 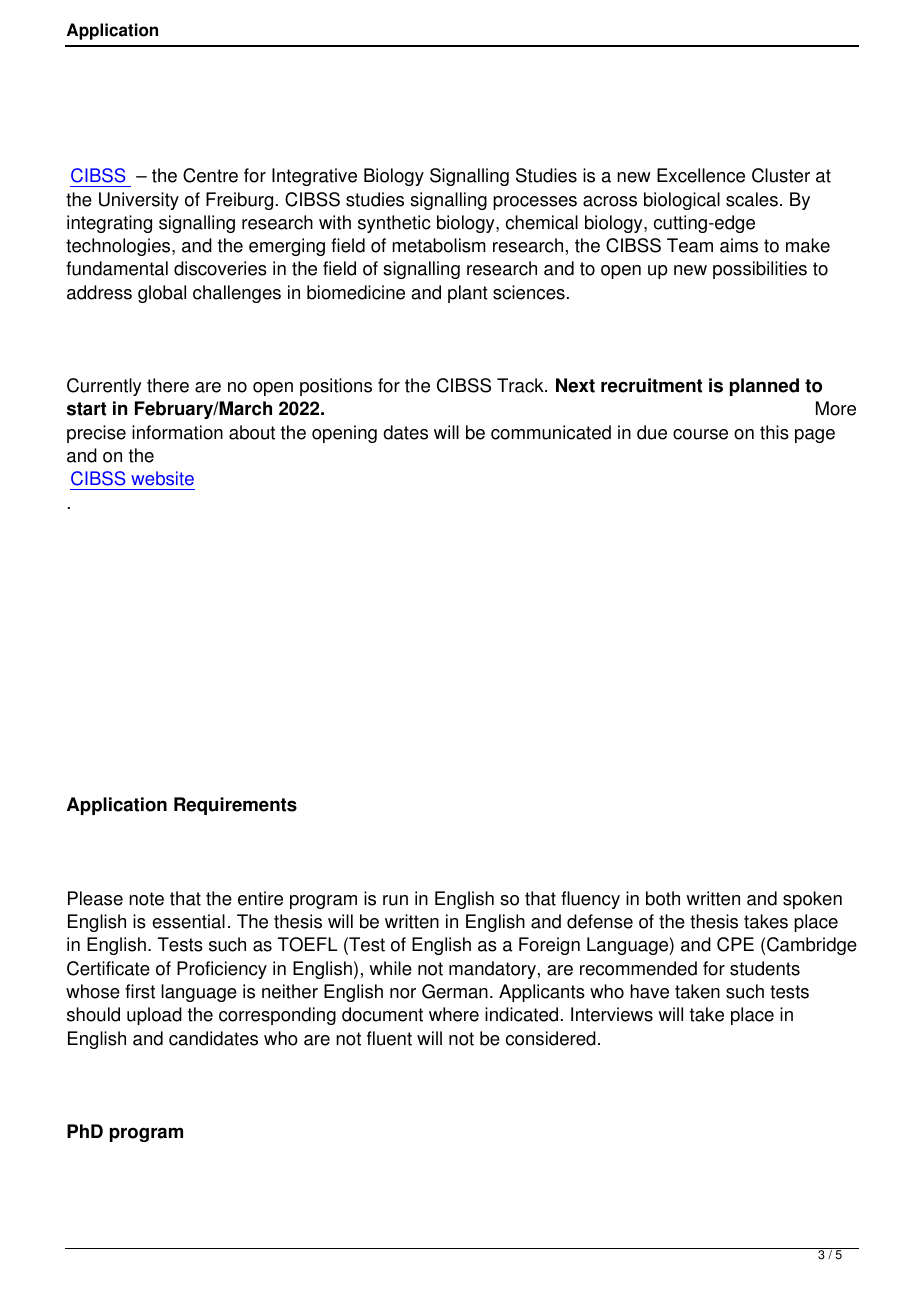 What do you see at coordinates (752, 199) in the screenshot?
I see `scales` at bounding box center [752, 199].
